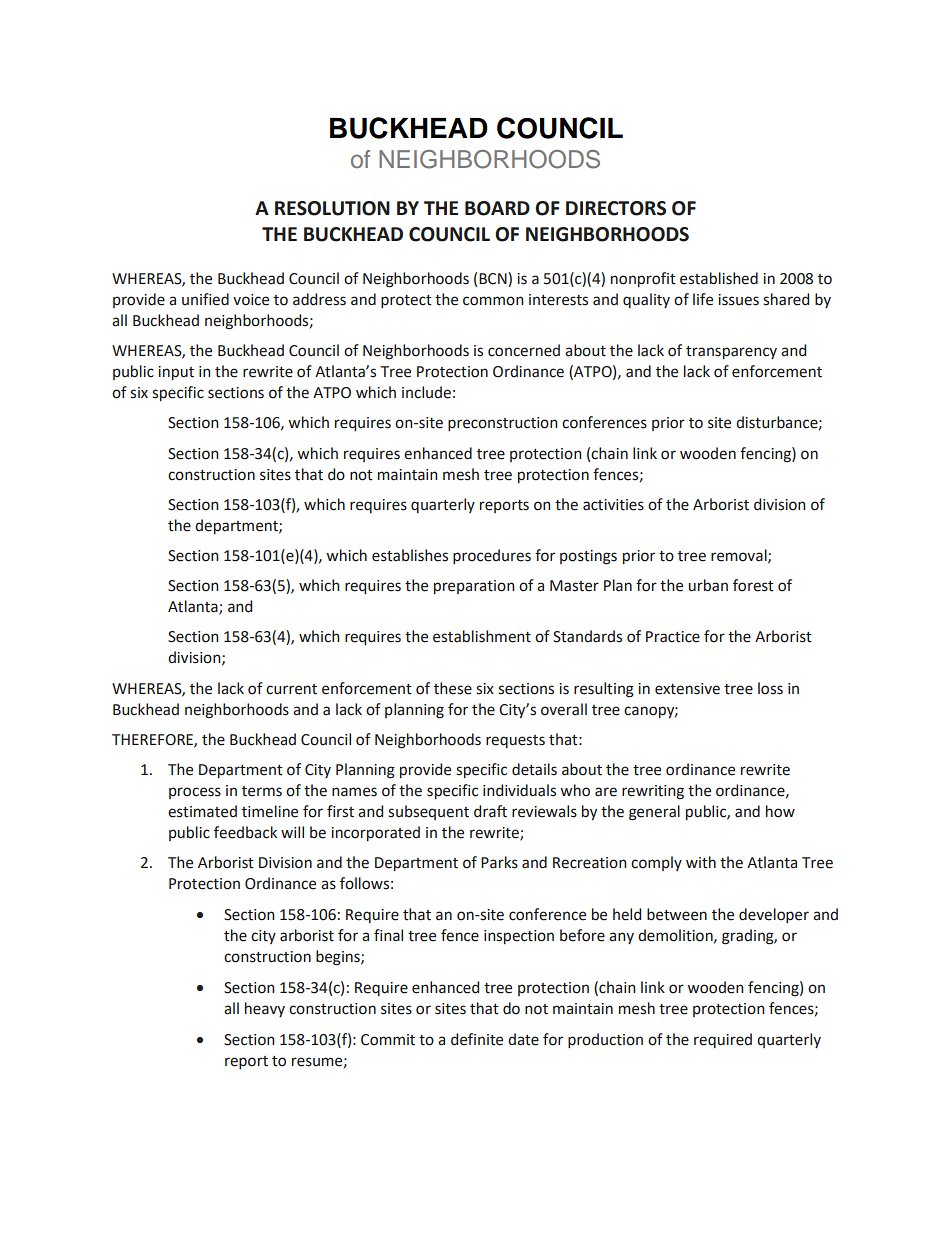 The height and width of the screenshot is (1233, 952). Describe the element at coordinates (719, 278) in the screenshot. I see `established` at that location.
